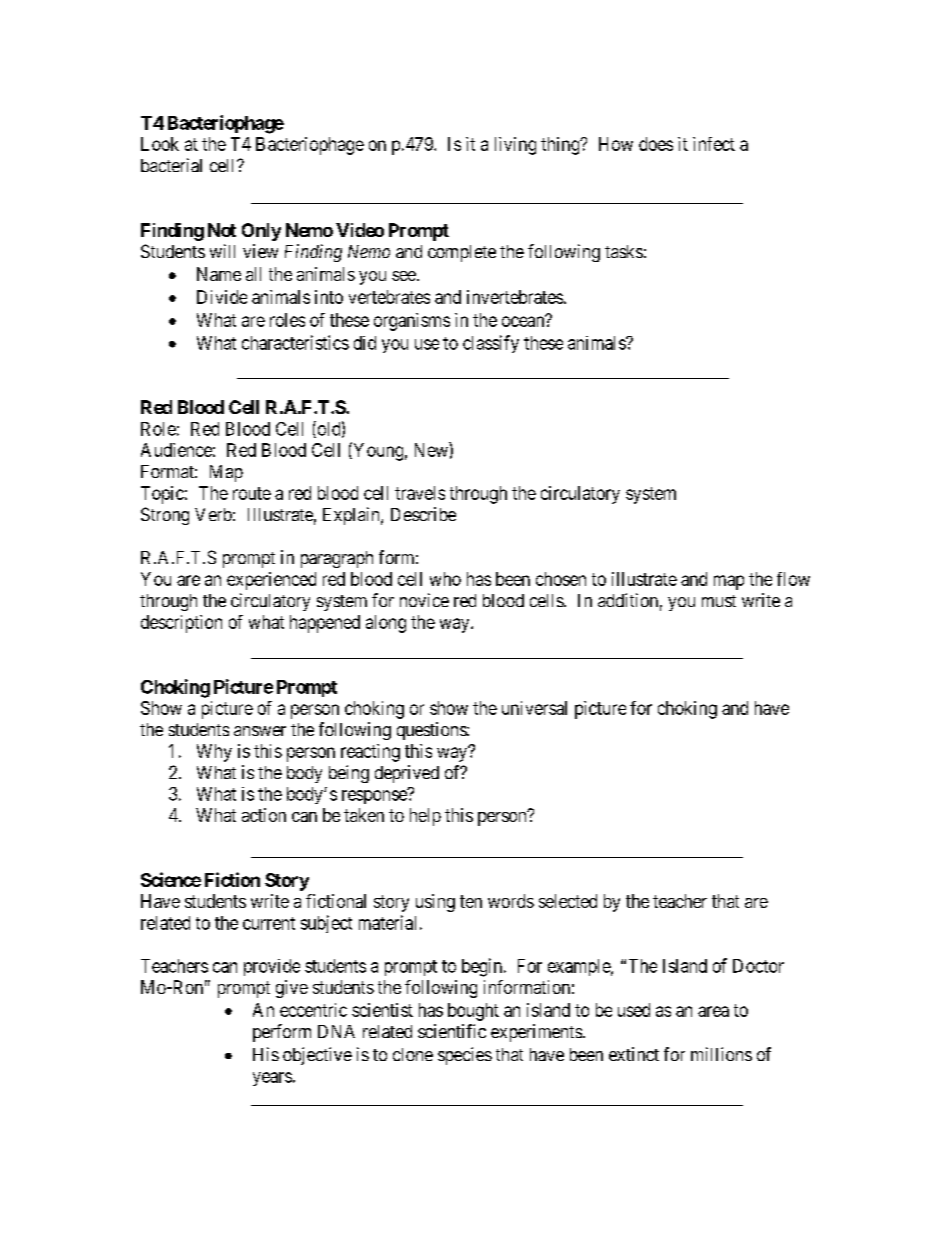 The height and width of the screenshot is (1233, 952). Describe the element at coordinates (515, 146) in the screenshot. I see `living` at that location.
